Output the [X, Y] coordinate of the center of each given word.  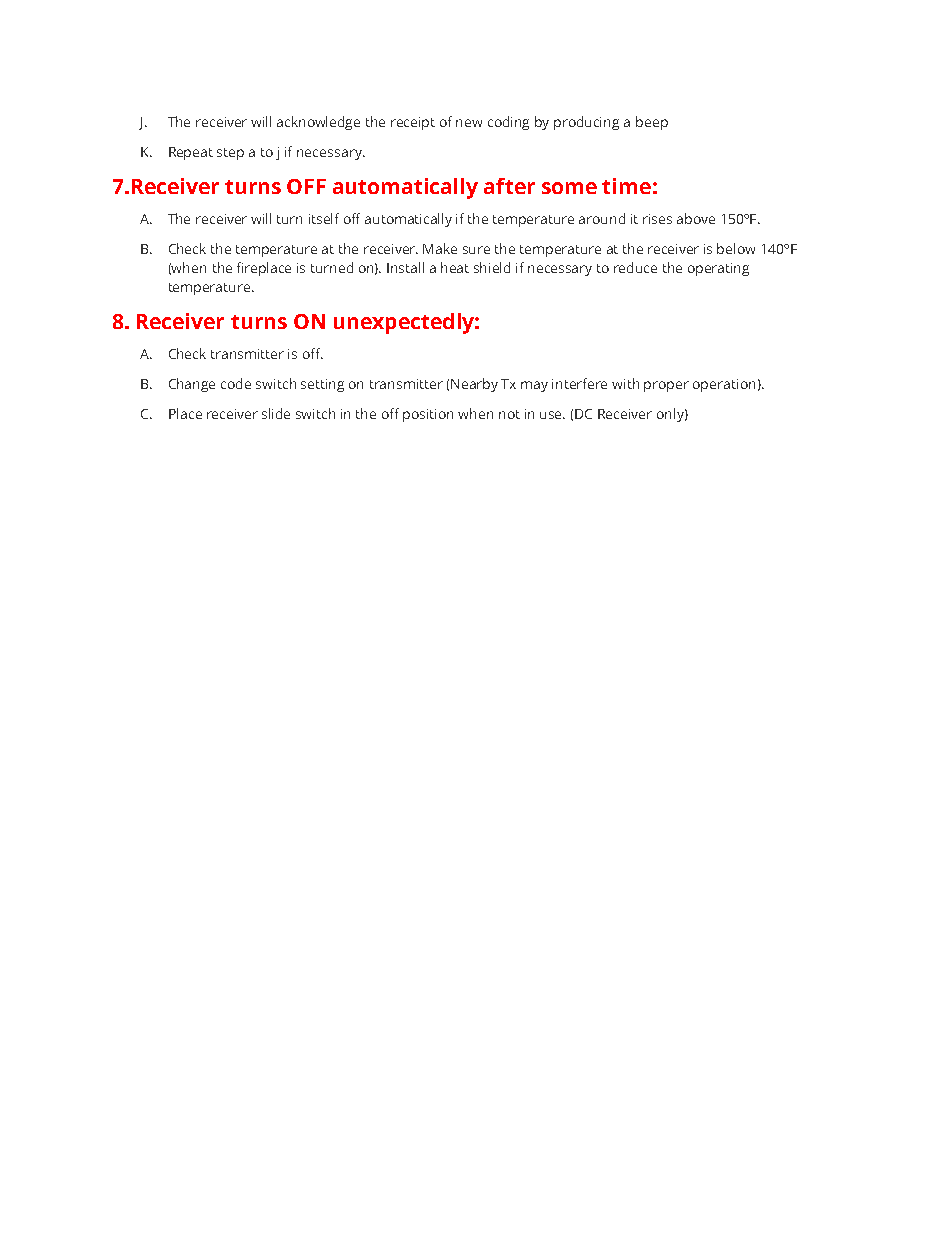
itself [324, 218]
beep [652, 123]
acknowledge [318, 123]
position [428, 415]
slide [276, 413]
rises [657, 219]
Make [440, 248]
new [469, 123]
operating [718, 269]
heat [455, 267]
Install [405, 267]
